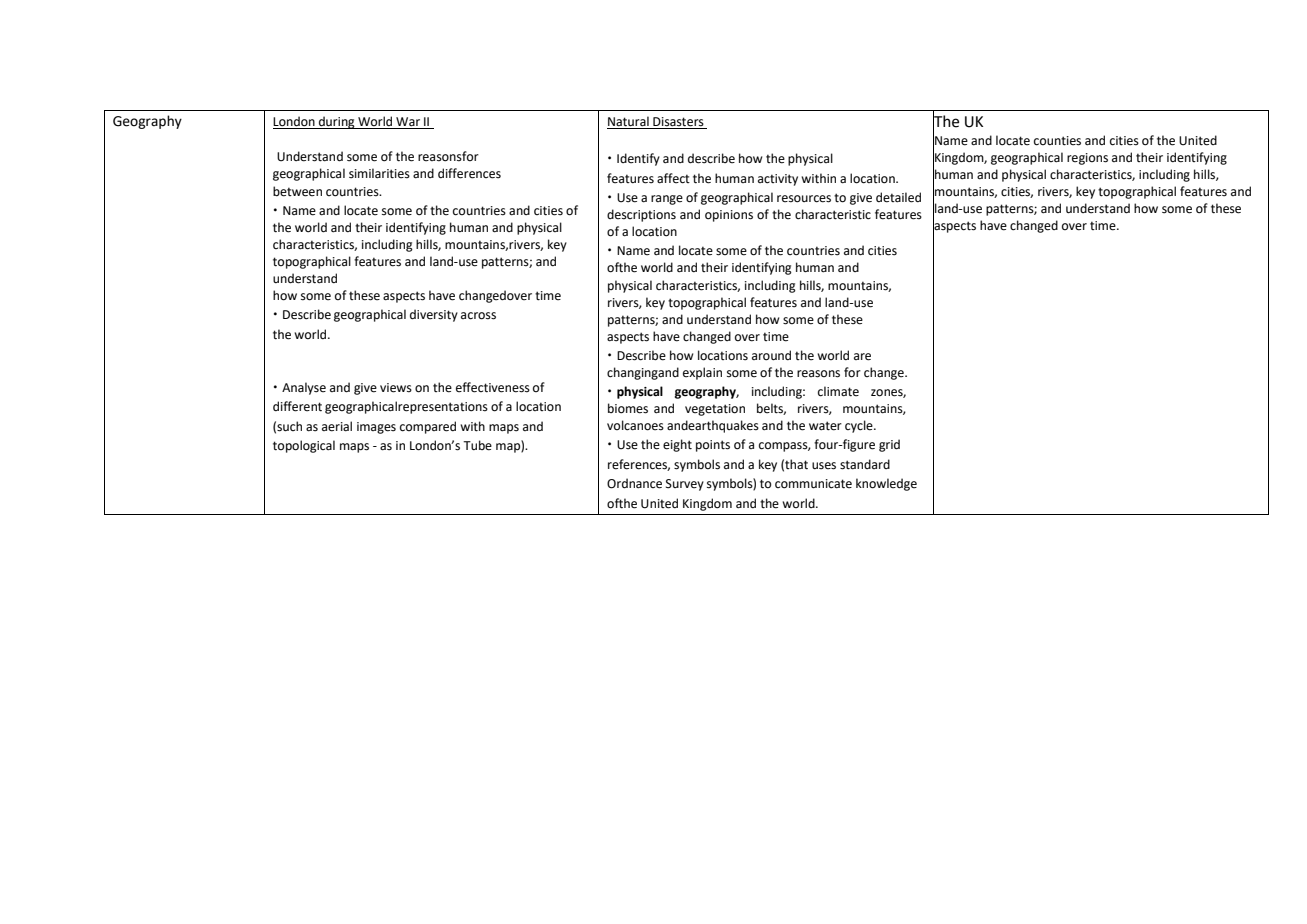 Image resolution: width=1307 pixels, height=924 pixels. What do you see at coordinates (1057, 141) in the document?
I see `counties` at bounding box center [1057, 141].
